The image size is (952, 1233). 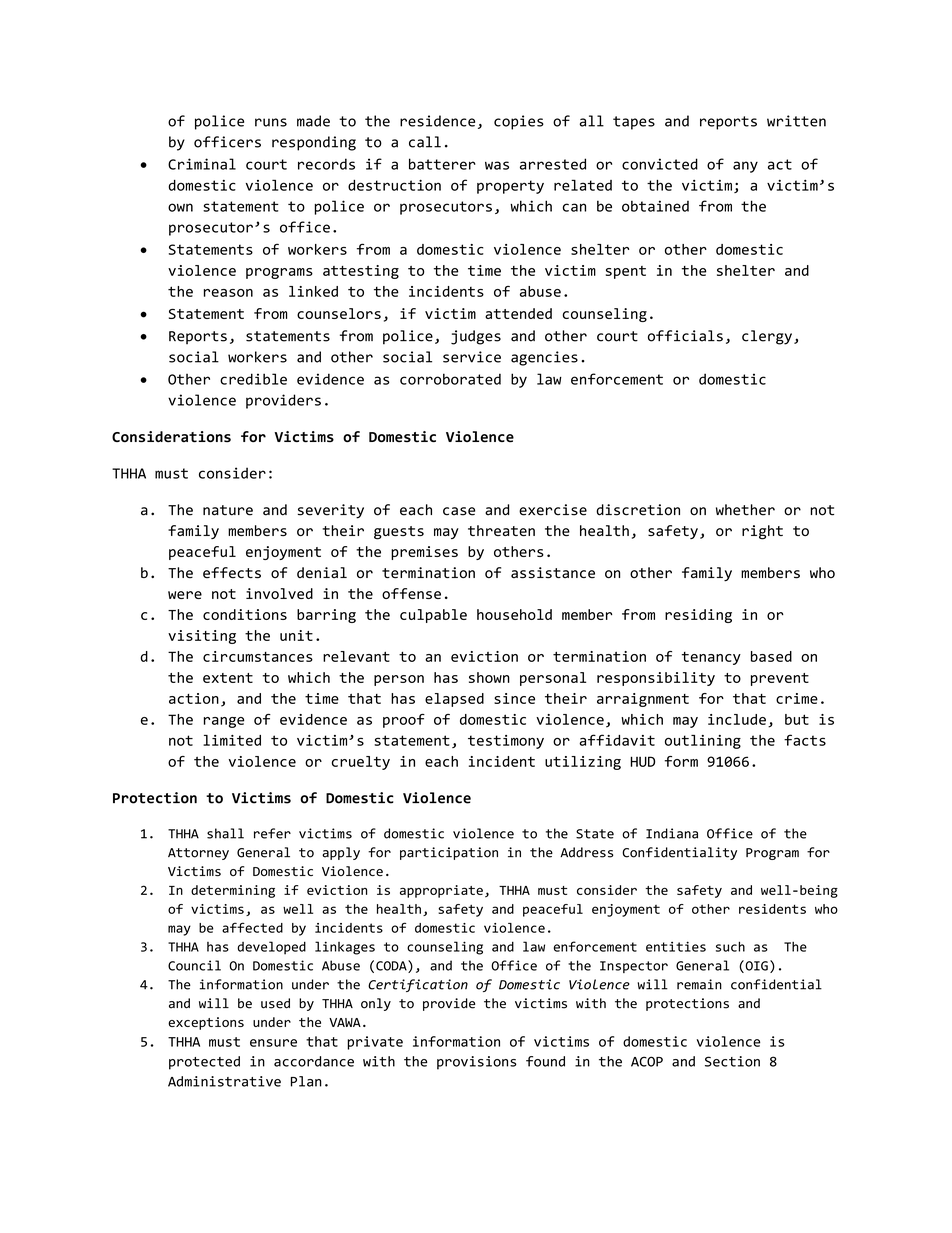 What do you see at coordinates (501, 530) in the document?
I see `threaten` at bounding box center [501, 530].
